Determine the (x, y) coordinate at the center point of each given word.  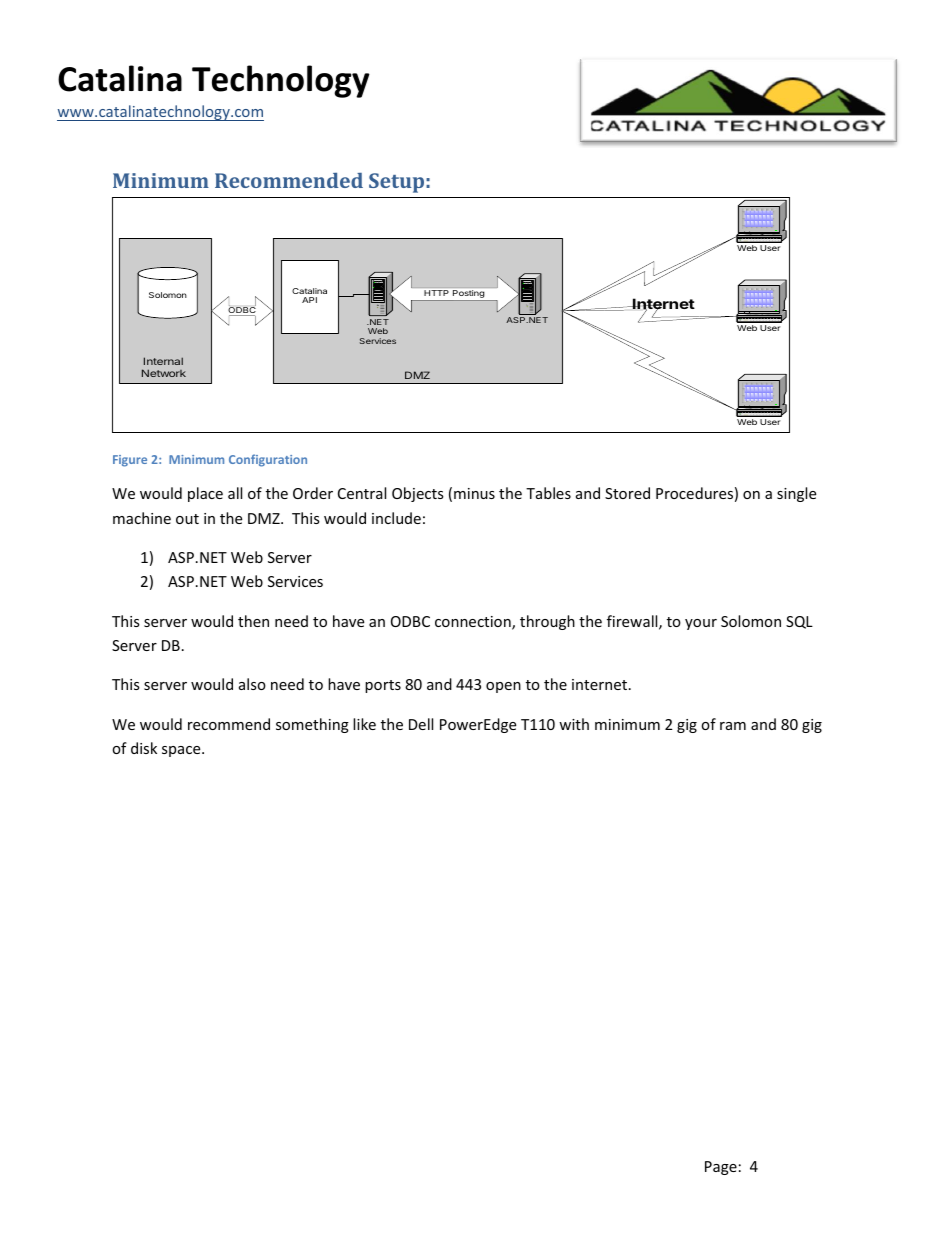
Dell (421, 724)
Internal (163, 361)
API (309, 300)
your (701, 624)
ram (733, 726)
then (253, 621)
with (574, 724)
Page (721, 1168)
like (364, 724)
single (796, 494)
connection (474, 623)
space (182, 751)
